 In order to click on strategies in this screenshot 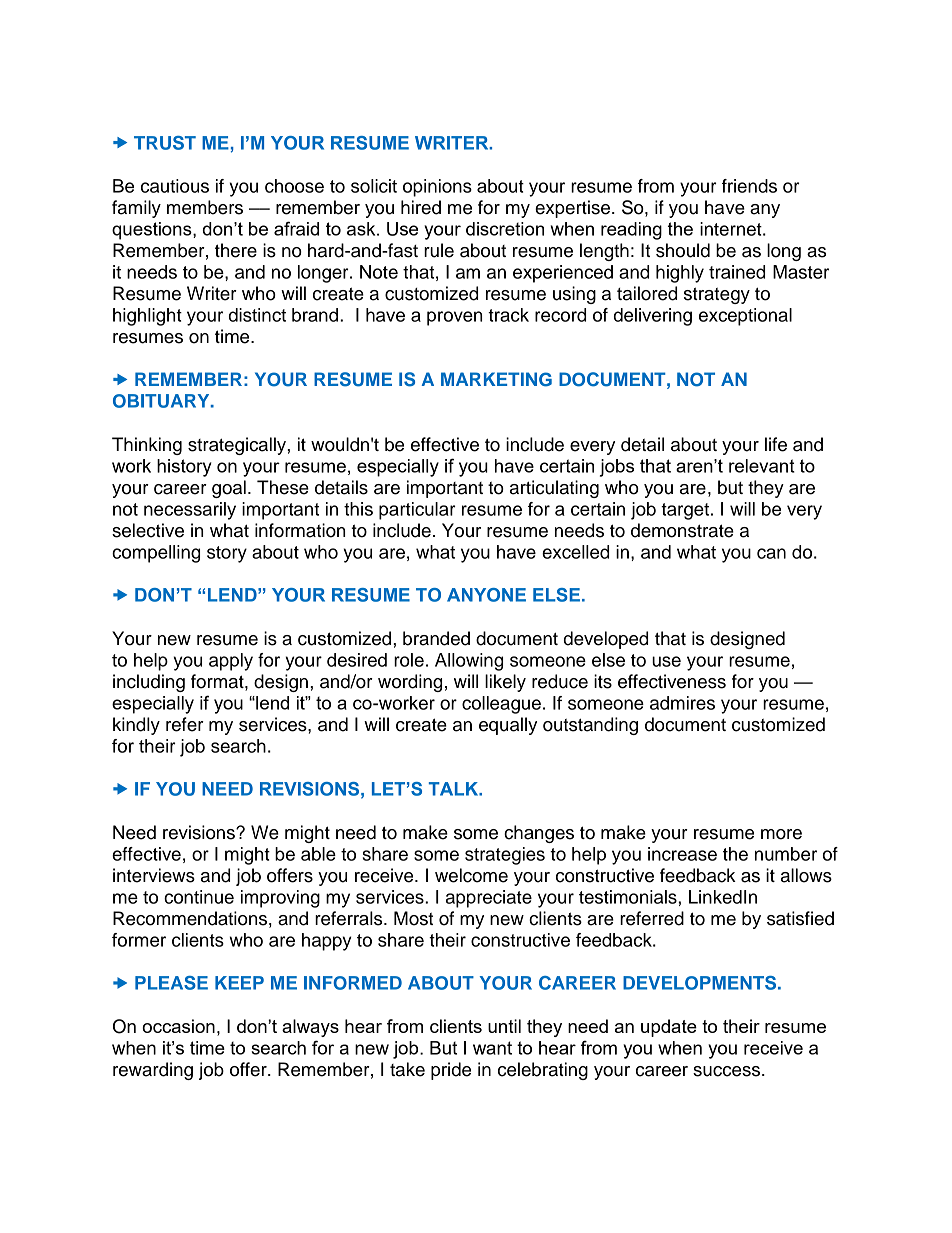, I will do `click(505, 856)`.
